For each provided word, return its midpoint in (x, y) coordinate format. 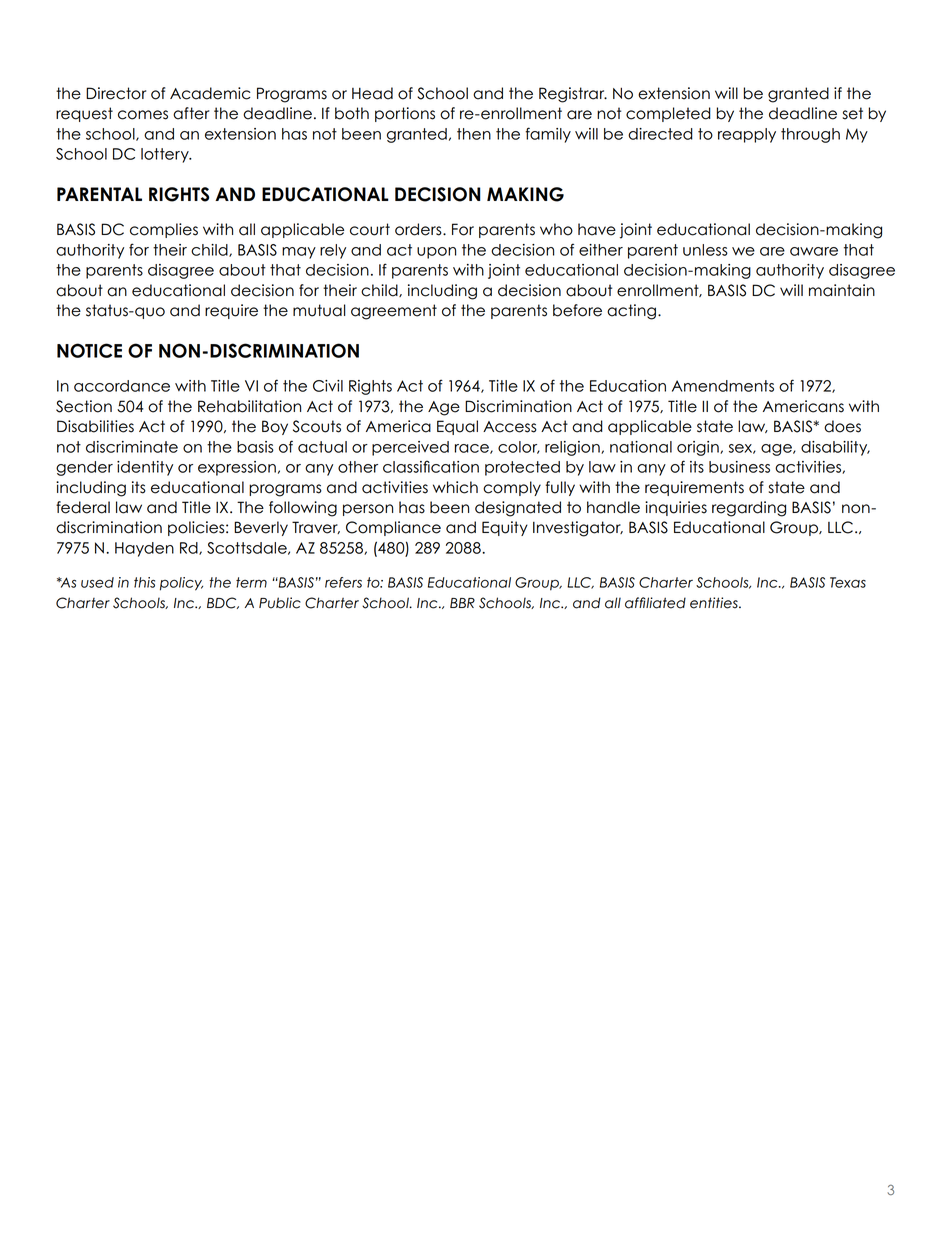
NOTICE (89, 350)
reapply (747, 135)
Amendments (723, 386)
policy (181, 584)
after (191, 113)
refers (343, 582)
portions (405, 114)
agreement (394, 312)
